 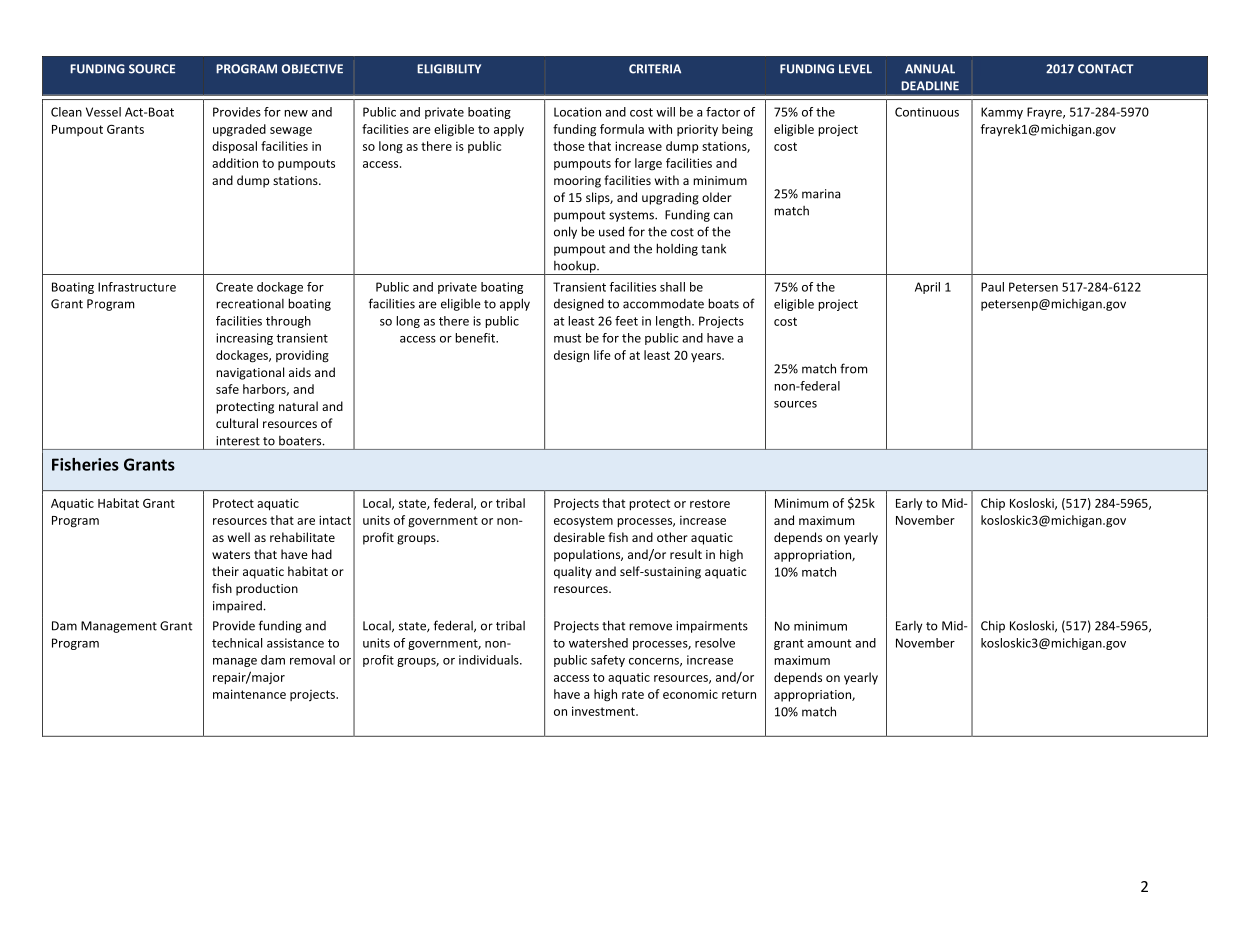 What do you see at coordinates (829, 643) in the page?
I see `amount` at bounding box center [829, 643].
